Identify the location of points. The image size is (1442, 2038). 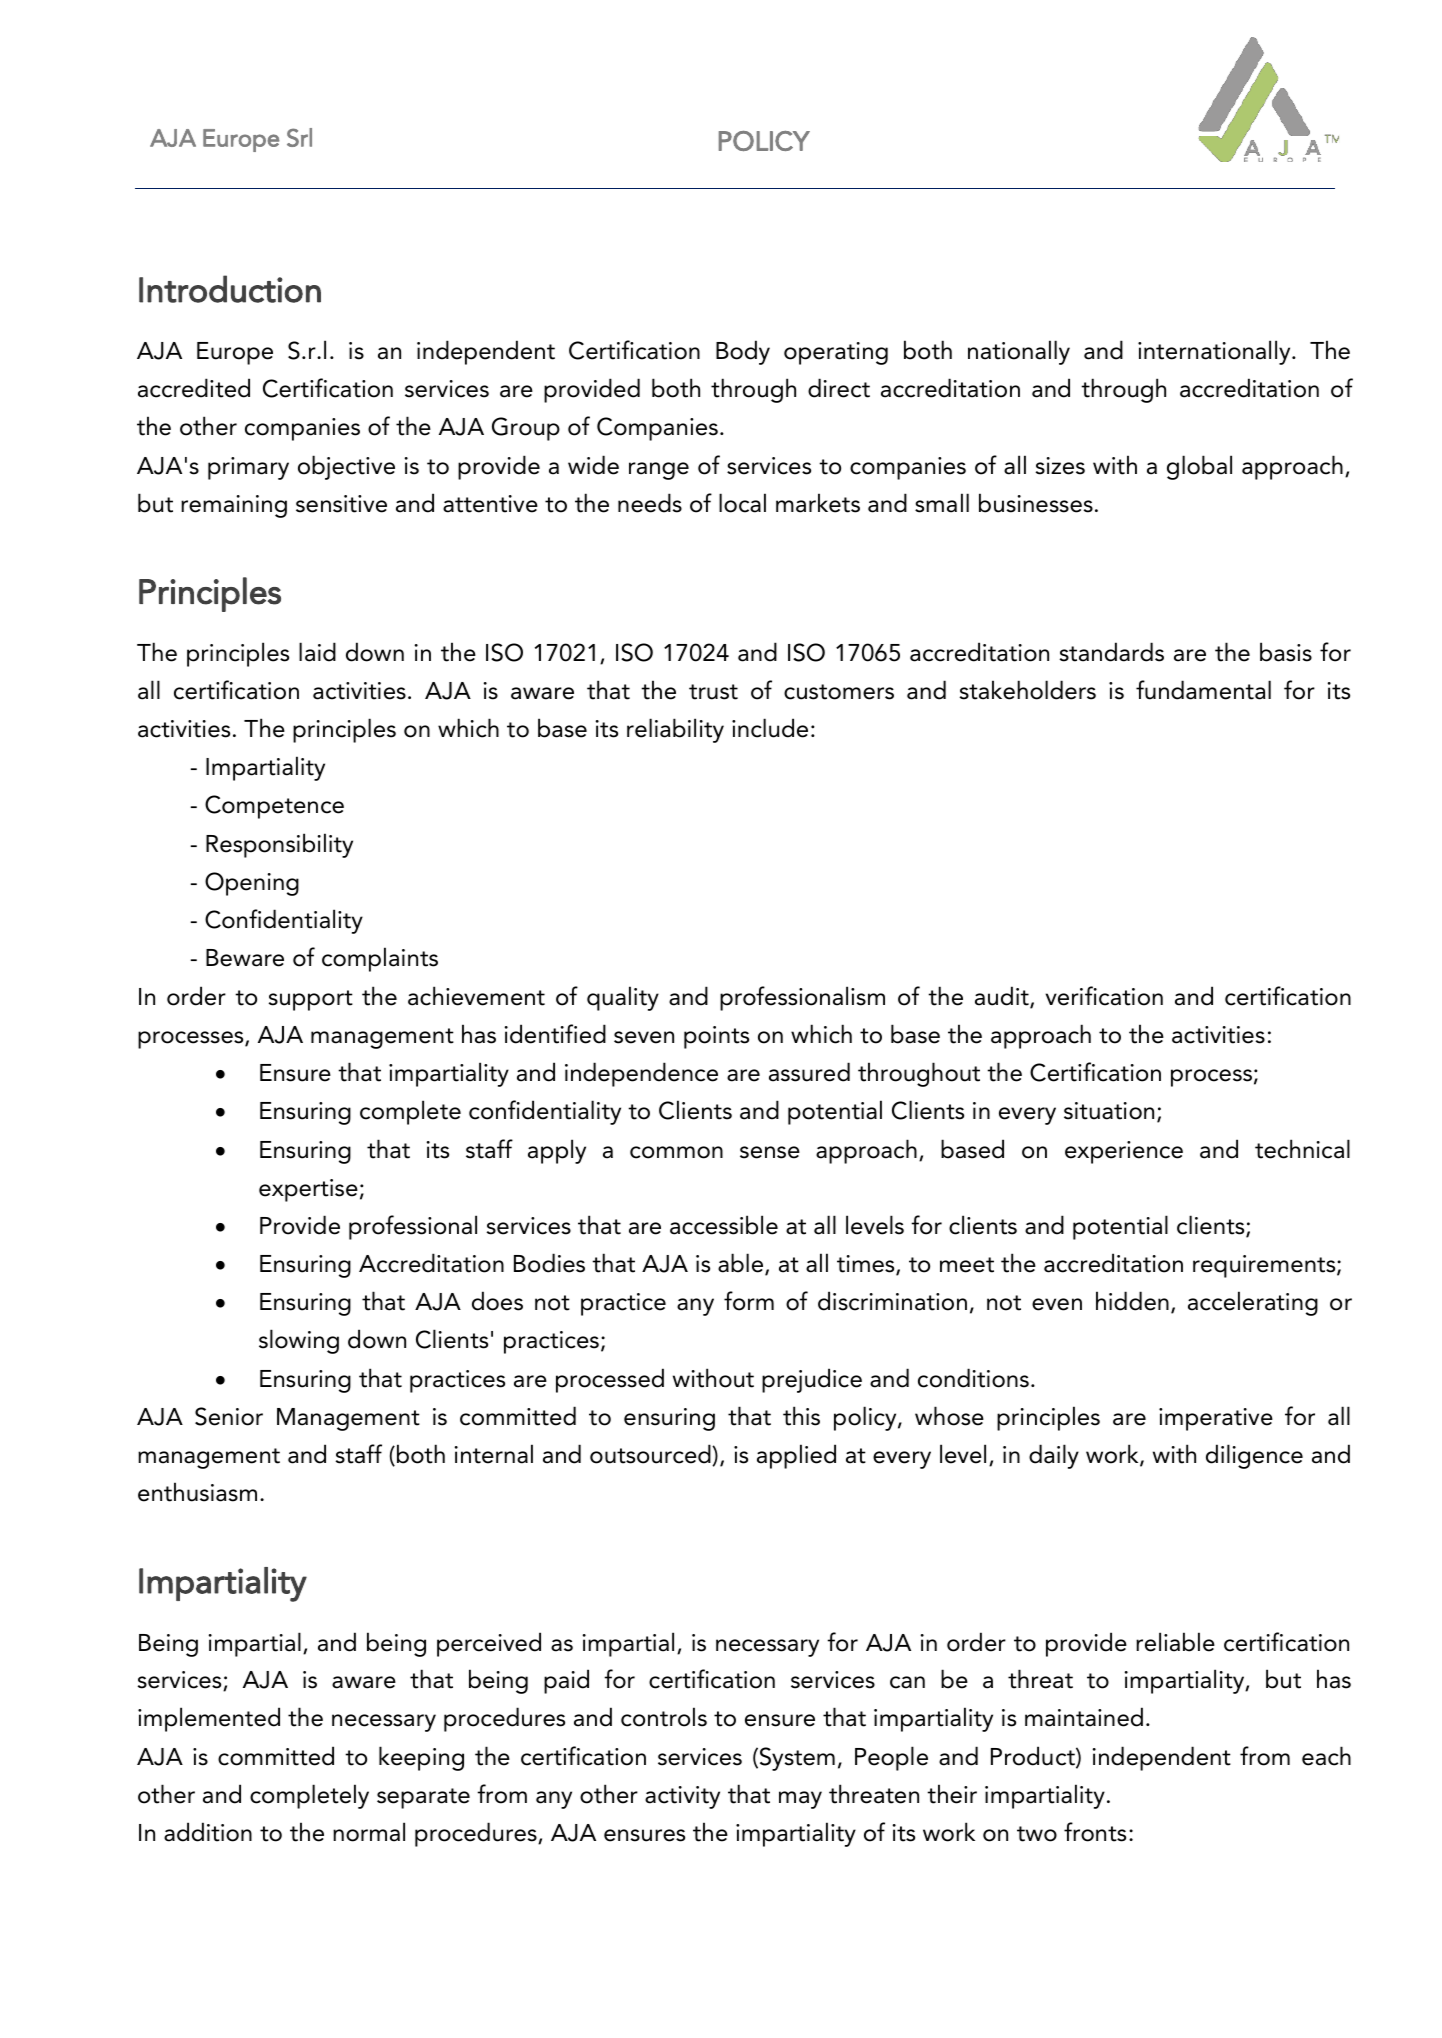
(716, 1037).
